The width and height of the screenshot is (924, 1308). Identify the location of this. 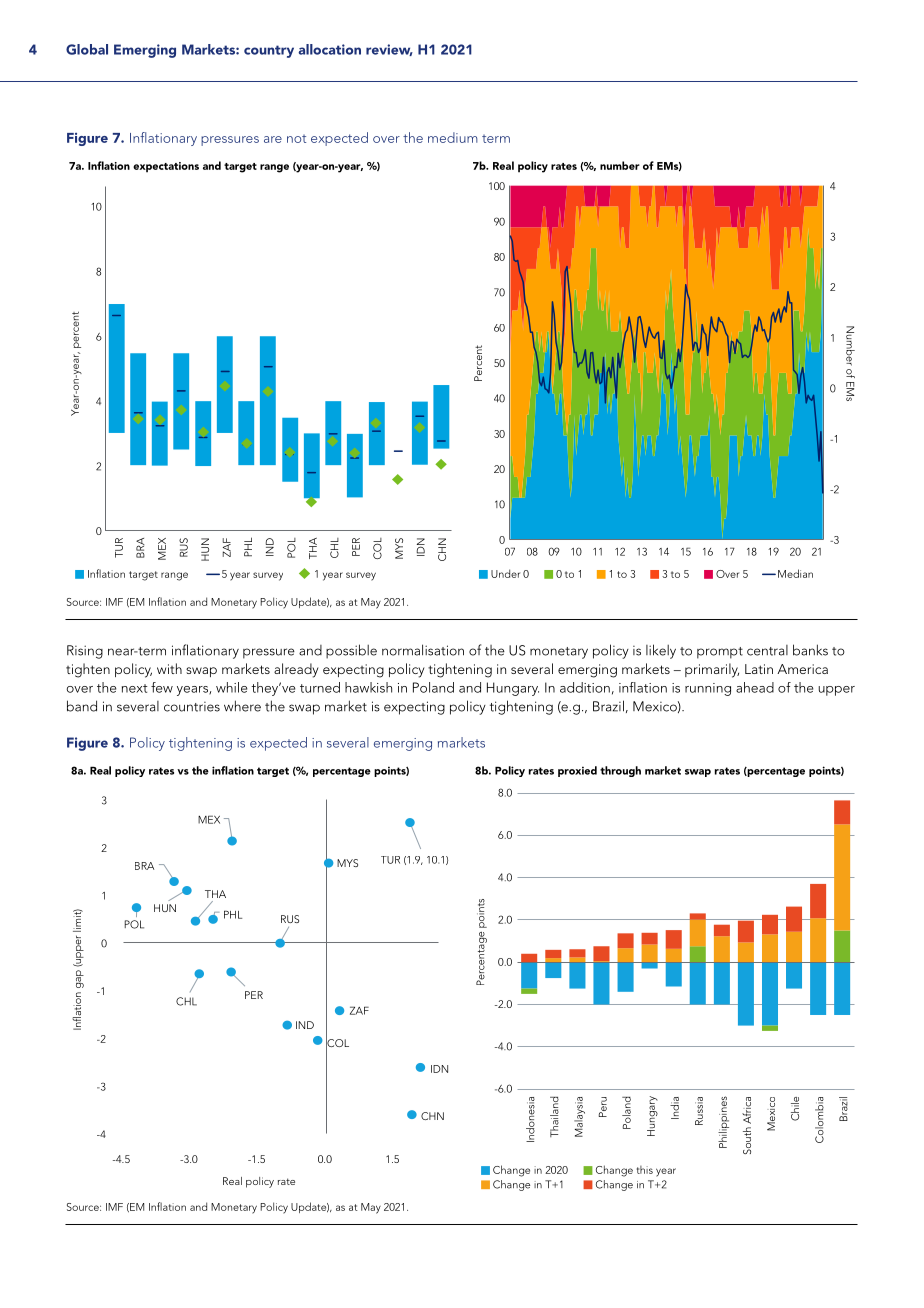
(645, 1170).
